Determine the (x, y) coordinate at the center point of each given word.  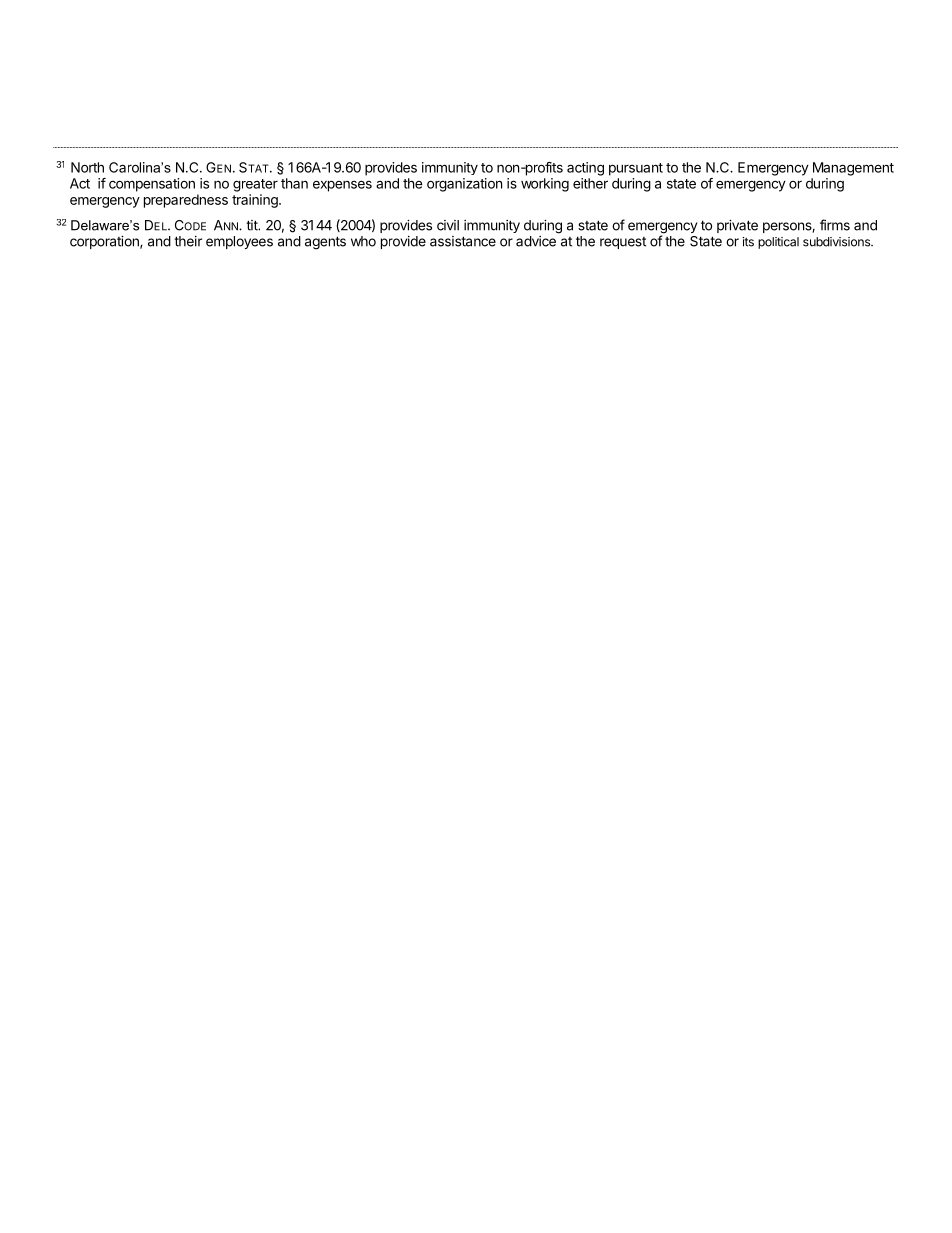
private (737, 226)
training (256, 201)
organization (464, 185)
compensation (152, 185)
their (188, 241)
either (590, 183)
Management (853, 169)
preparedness (186, 201)
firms (835, 225)
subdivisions (837, 242)
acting (585, 169)
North (87, 167)
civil (448, 225)
